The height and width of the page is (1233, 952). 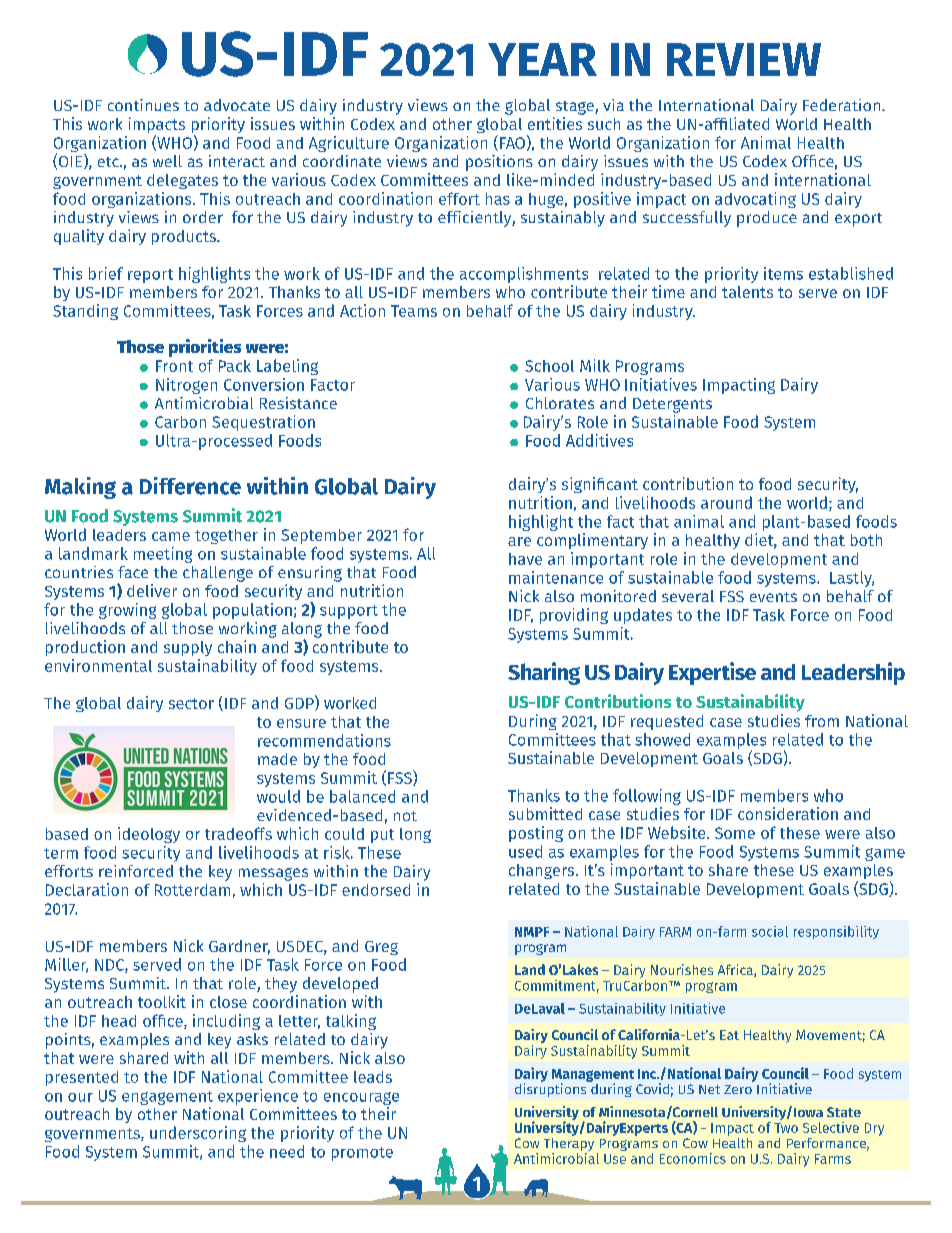 I want to click on continues, so click(x=143, y=105).
